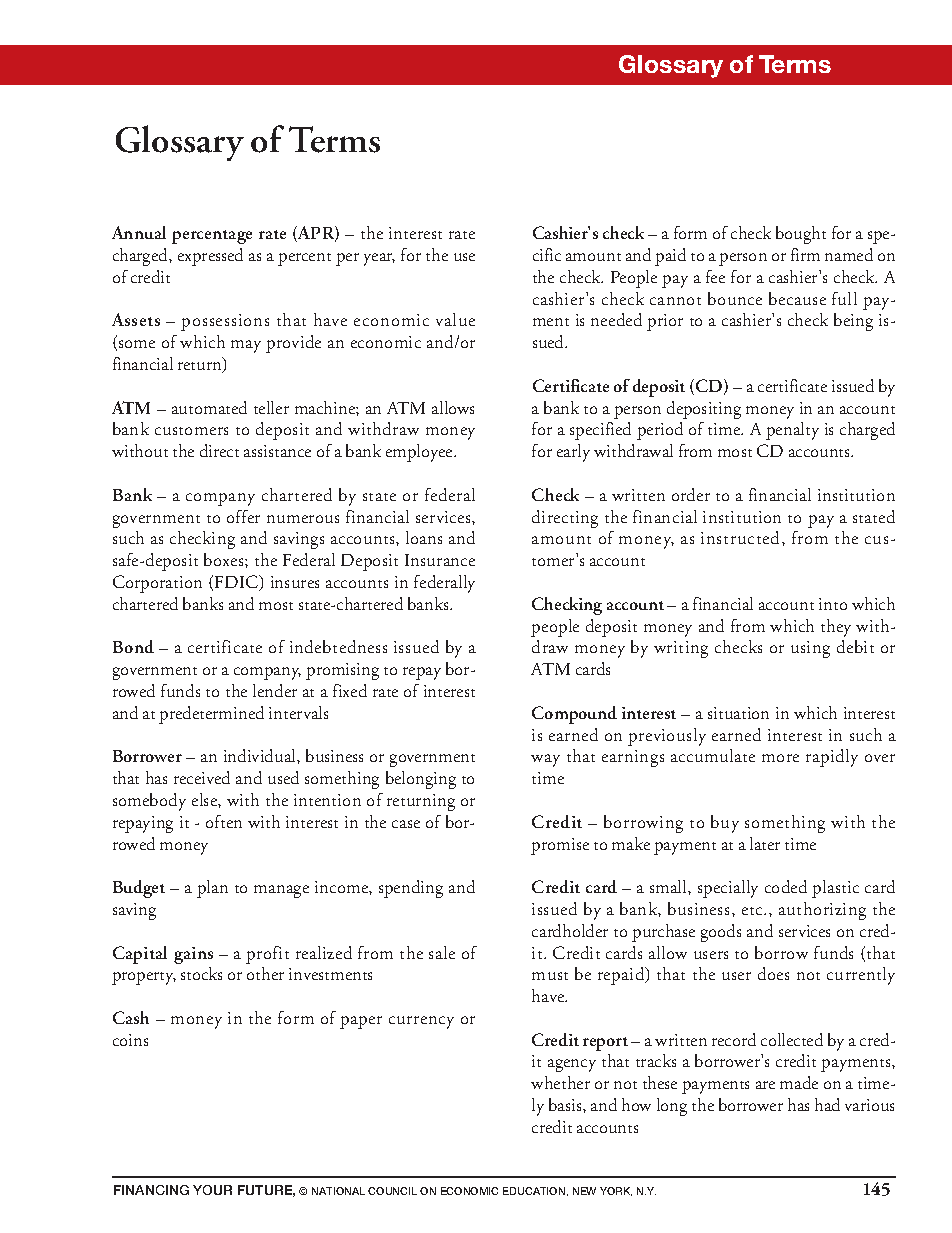 This image has width=952, height=1233. Describe the element at coordinates (210, 257) in the image. I see `expressed` at that location.
